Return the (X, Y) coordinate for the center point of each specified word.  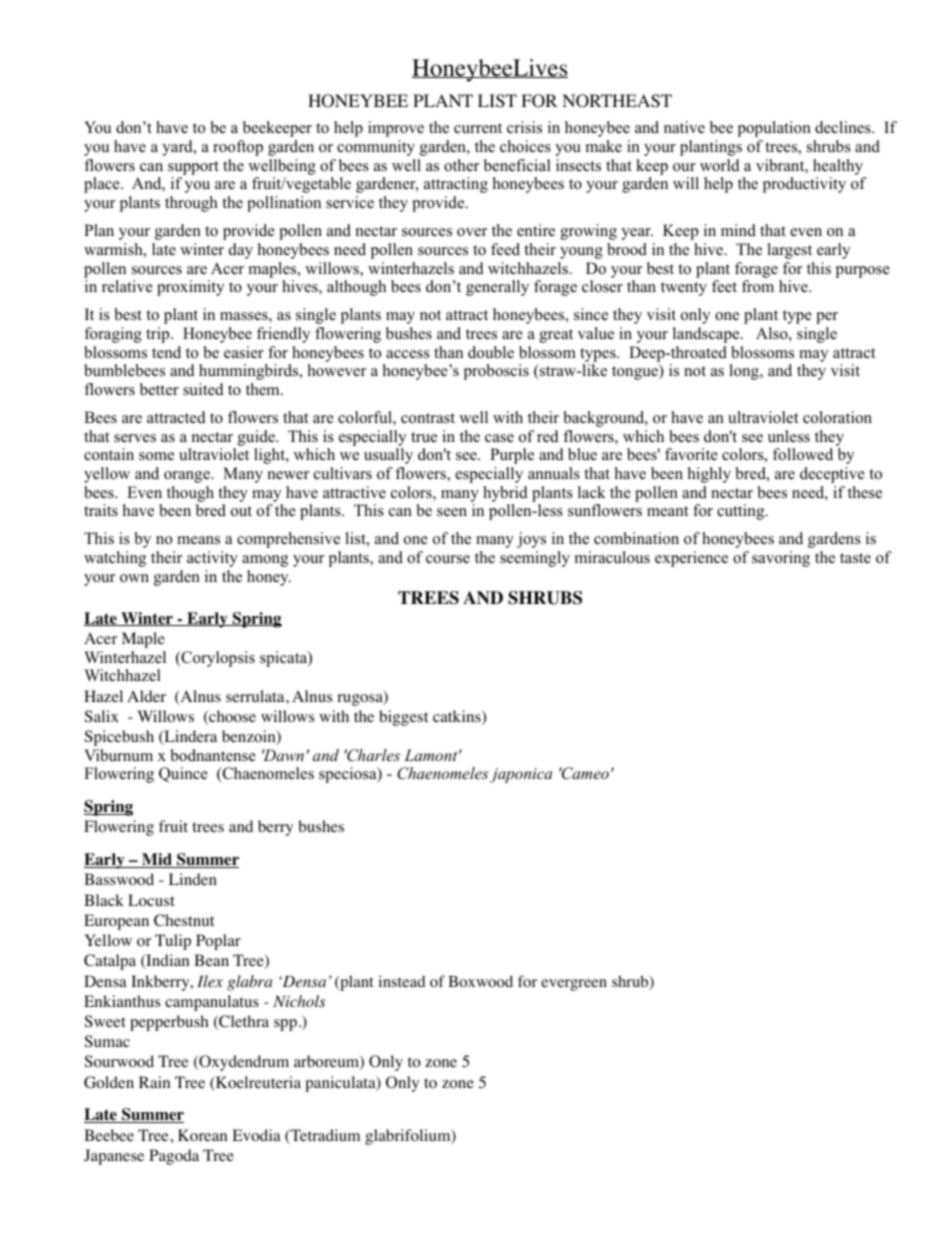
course (448, 559)
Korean (202, 1135)
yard (178, 148)
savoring (781, 559)
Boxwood (480, 981)
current (478, 128)
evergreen (574, 985)
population (774, 129)
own (134, 578)
